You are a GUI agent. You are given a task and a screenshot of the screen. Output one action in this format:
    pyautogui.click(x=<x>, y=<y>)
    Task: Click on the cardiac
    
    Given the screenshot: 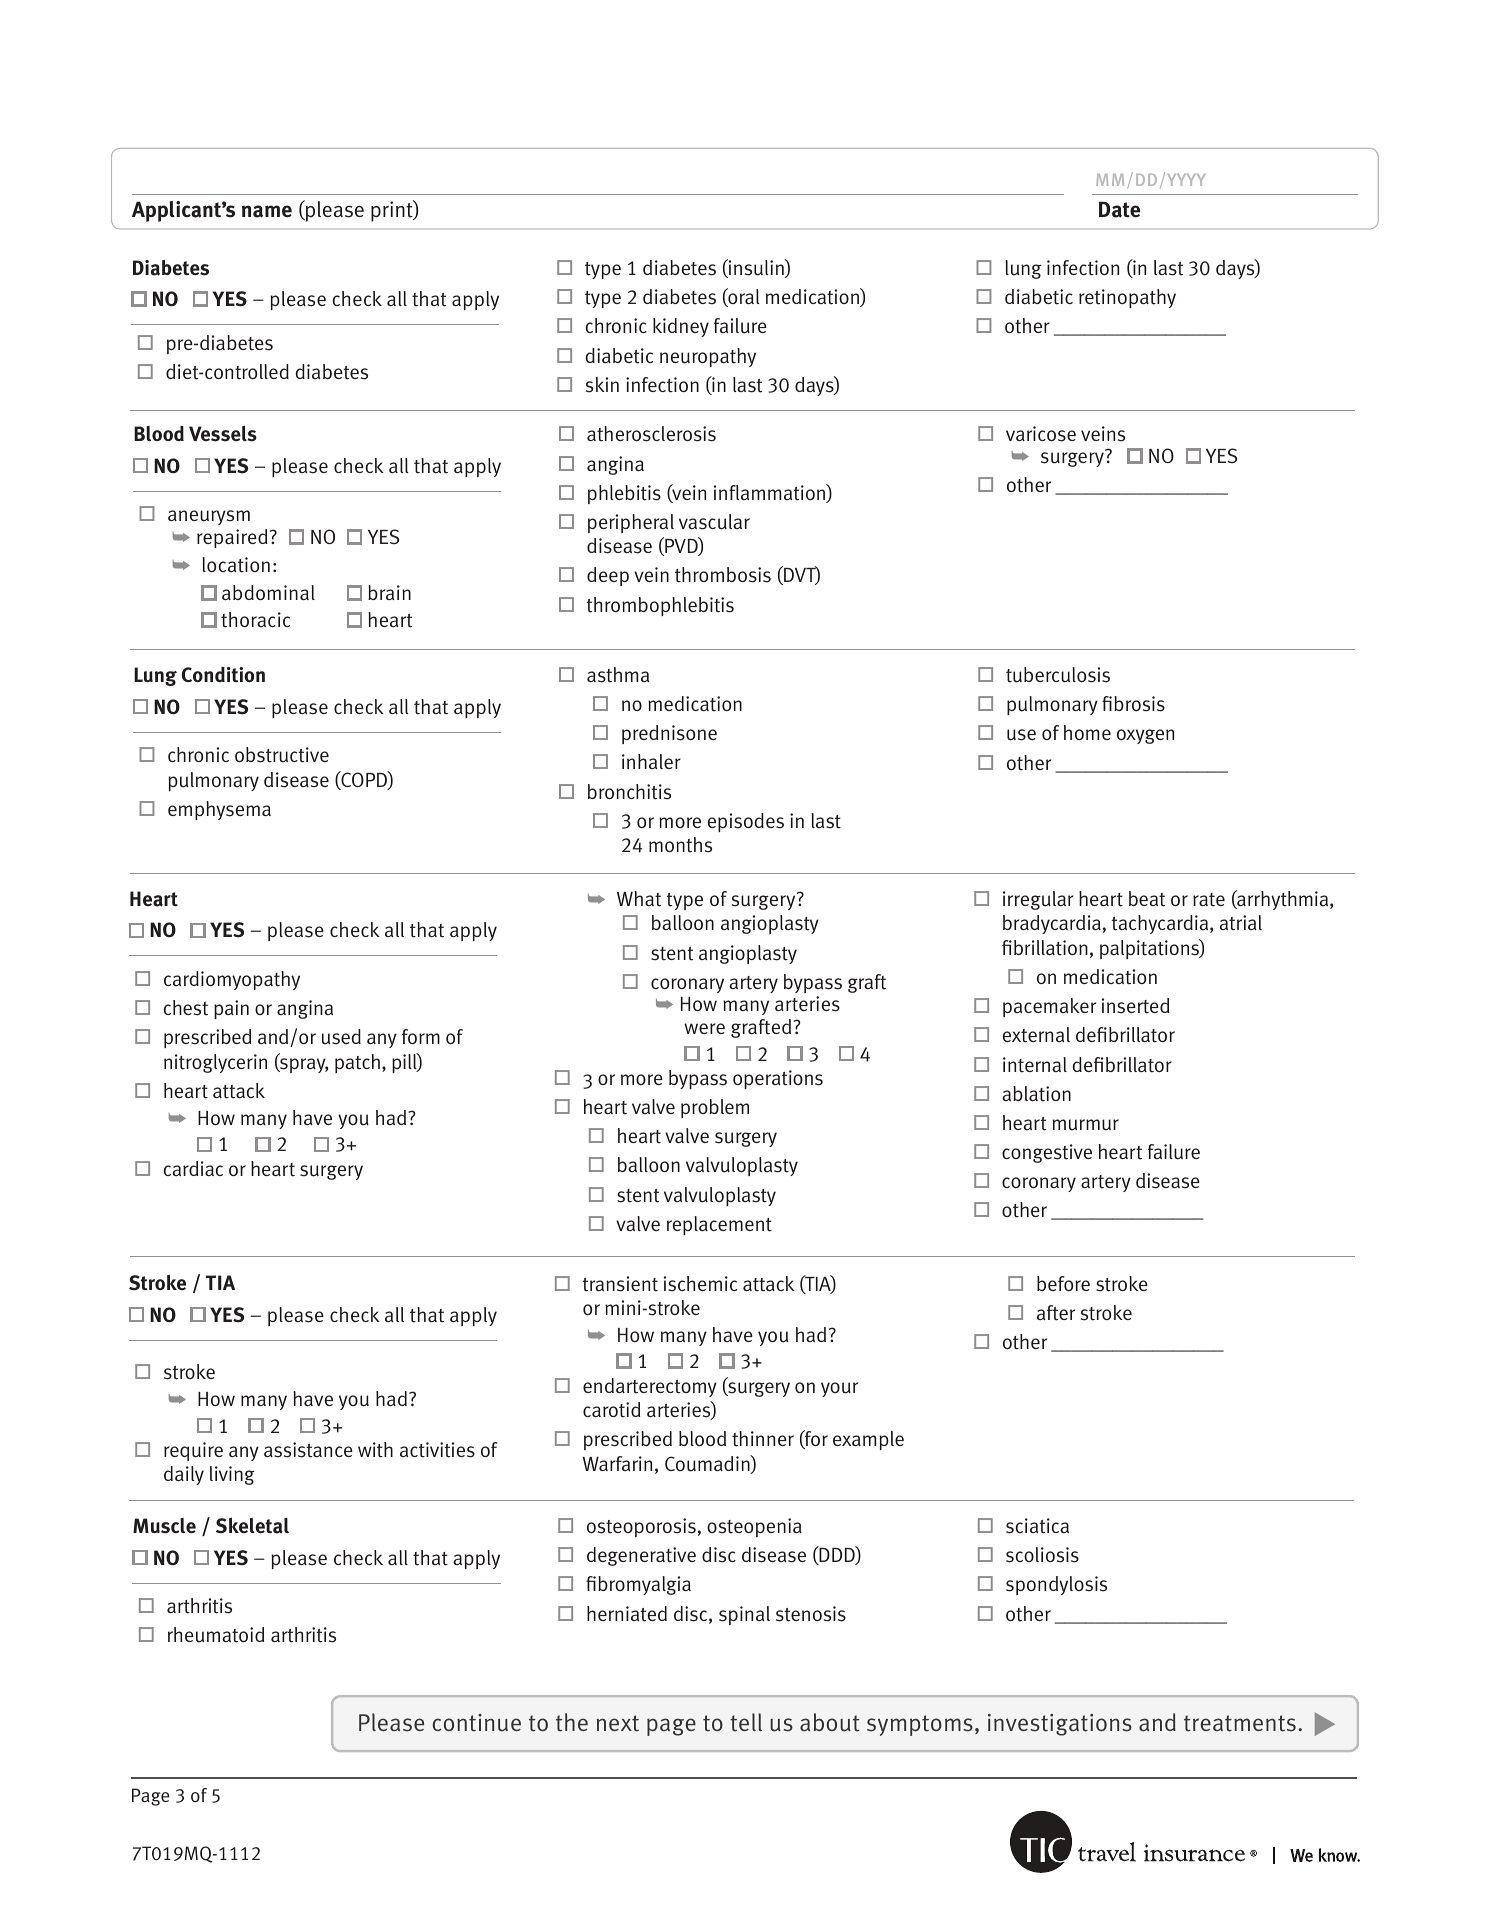 What is the action you would take?
    pyautogui.click(x=193, y=1168)
